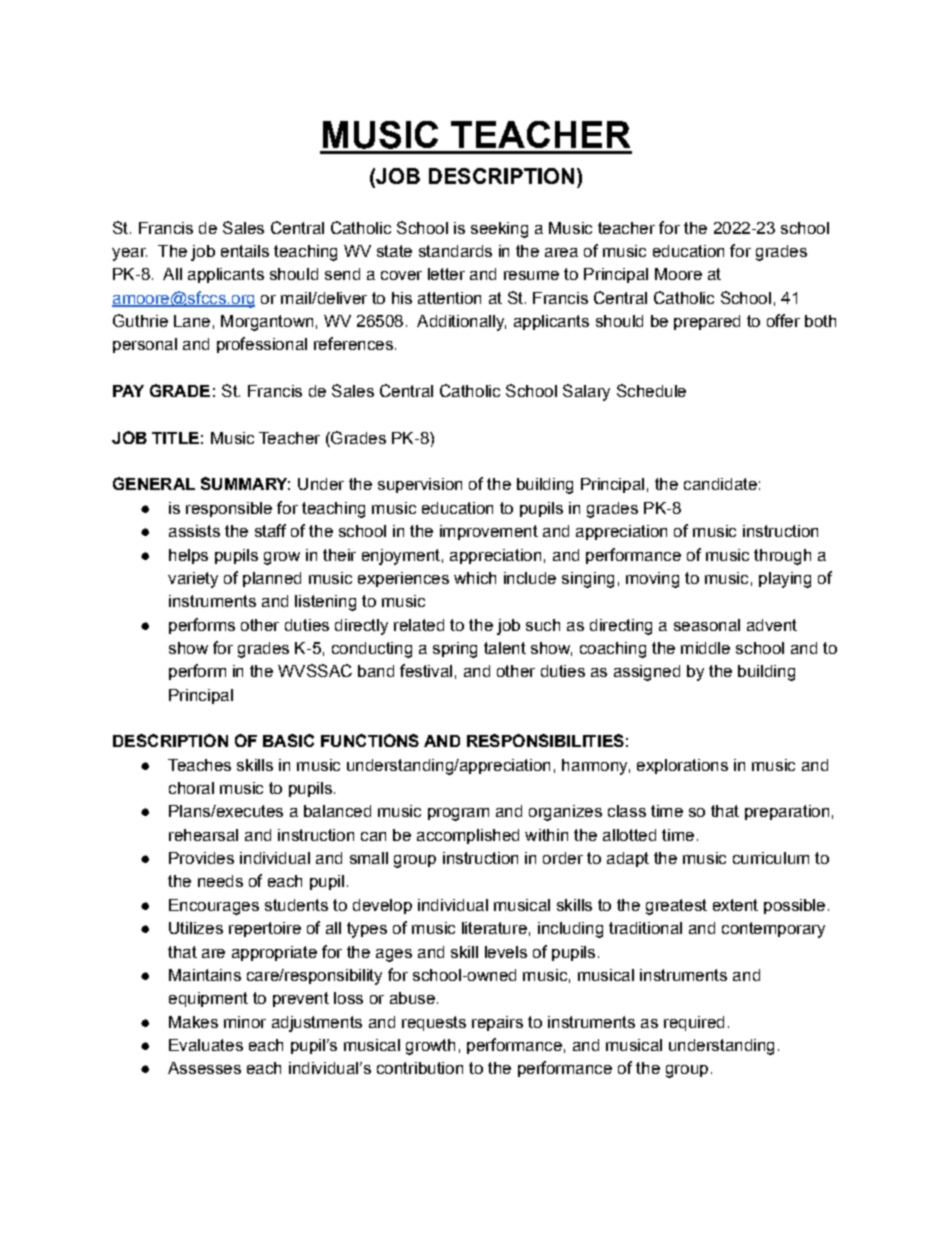 This screenshot has height=1233, width=952. Describe the element at coordinates (206, 1045) in the screenshot. I see `Evaluates` at that location.
